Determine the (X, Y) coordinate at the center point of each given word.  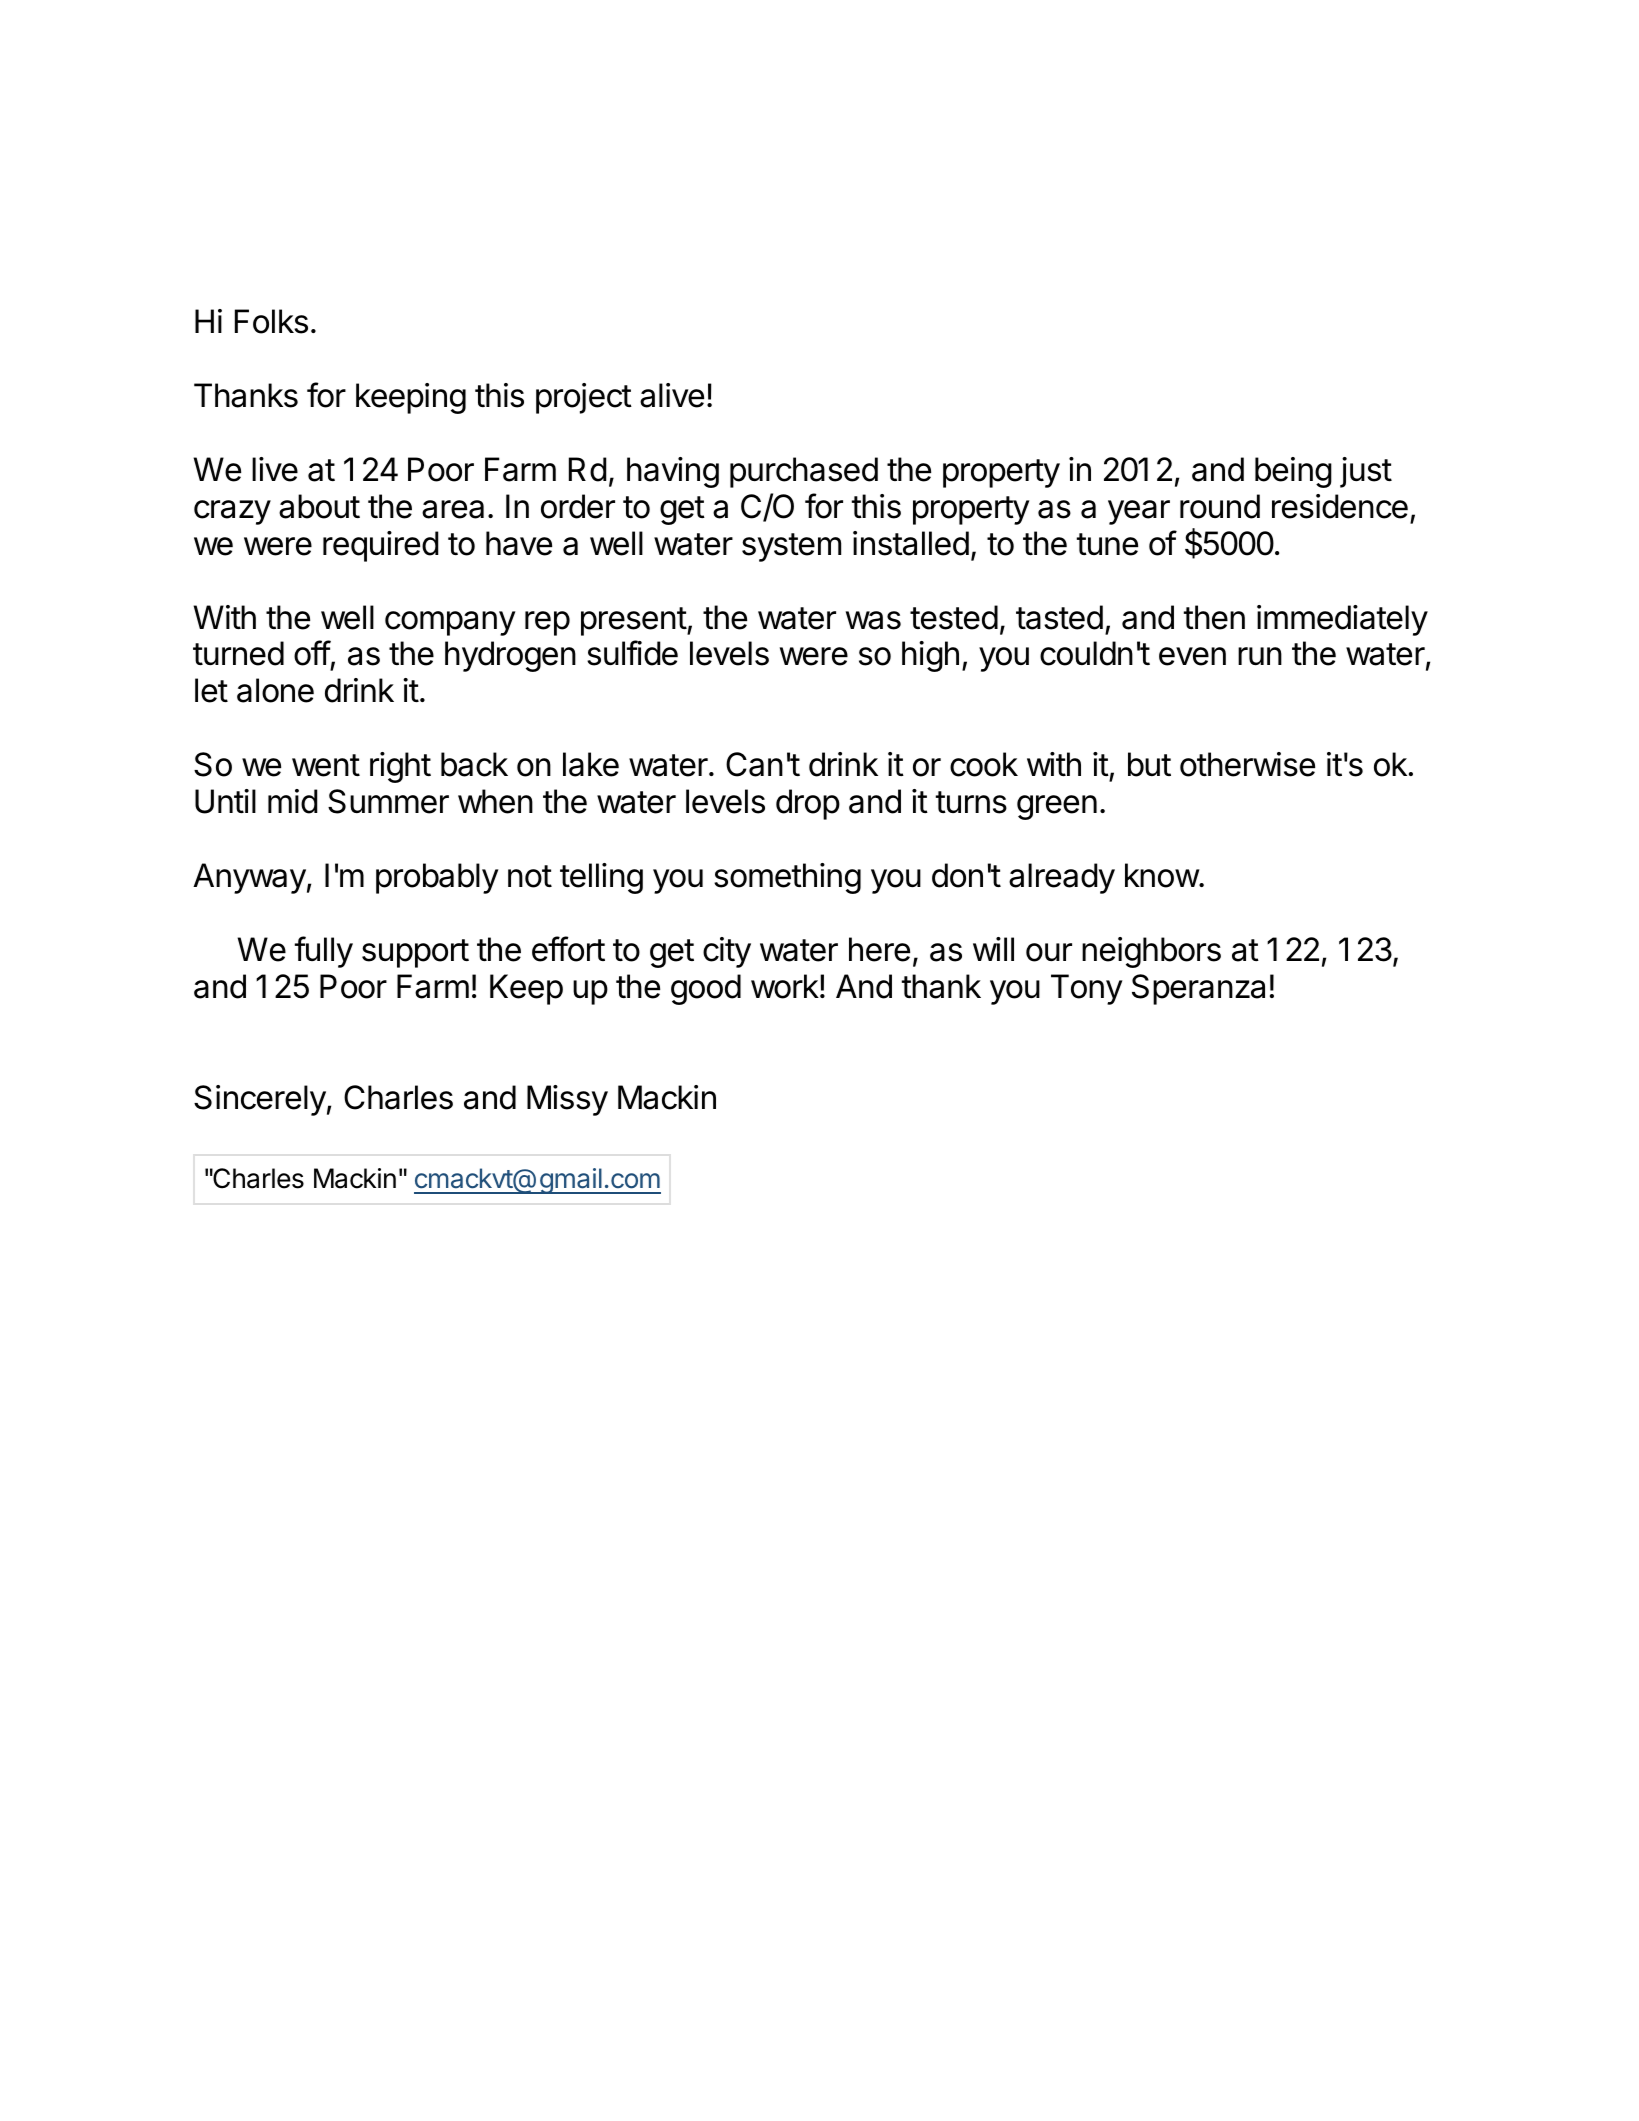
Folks (271, 321)
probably (437, 878)
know (1162, 875)
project (584, 398)
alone (275, 690)
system (791, 547)
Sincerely (260, 1100)
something (787, 878)
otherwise (1247, 764)
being (1293, 472)
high (930, 656)
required (381, 546)
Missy (567, 1100)
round (1220, 506)
